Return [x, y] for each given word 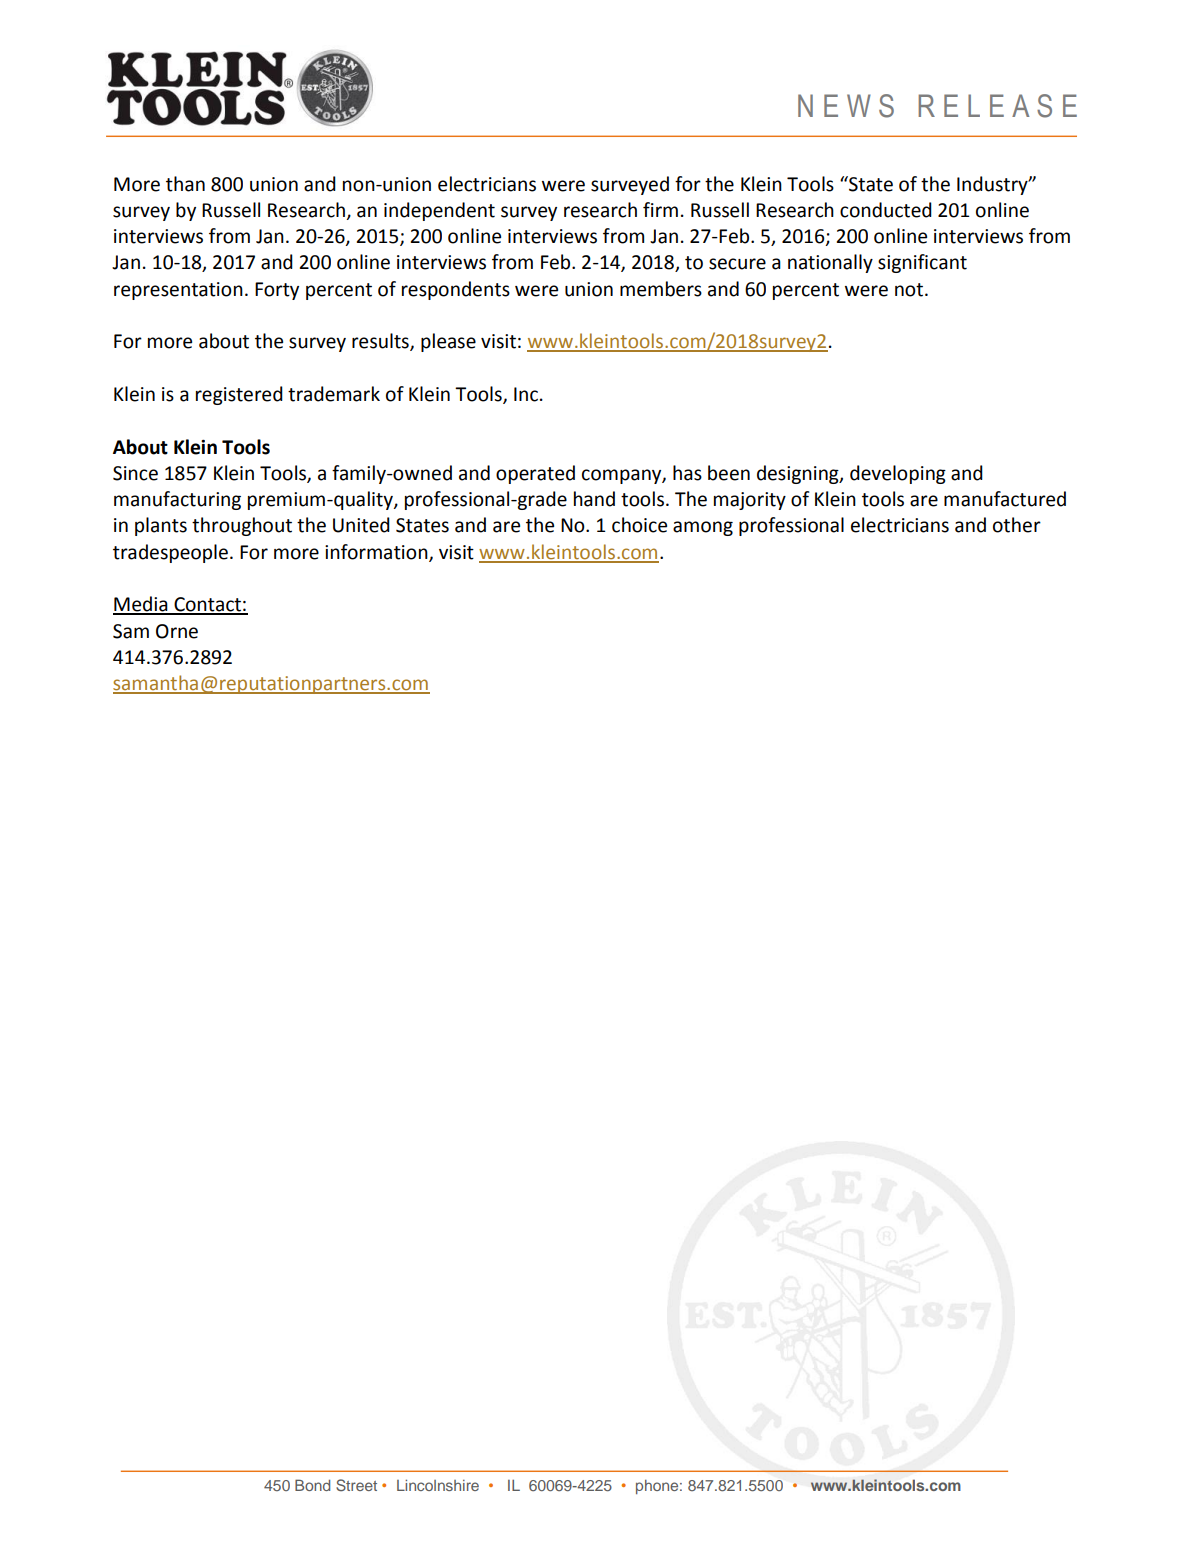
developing [898, 474]
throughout [242, 526]
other [1017, 525]
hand [594, 499]
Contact [207, 605]
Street [356, 1485]
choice [639, 525]
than [185, 184]
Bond [312, 1485]
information [377, 552]
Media [141, 605]
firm [660, 209]
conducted [886, 210]
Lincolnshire [438, 1485]
